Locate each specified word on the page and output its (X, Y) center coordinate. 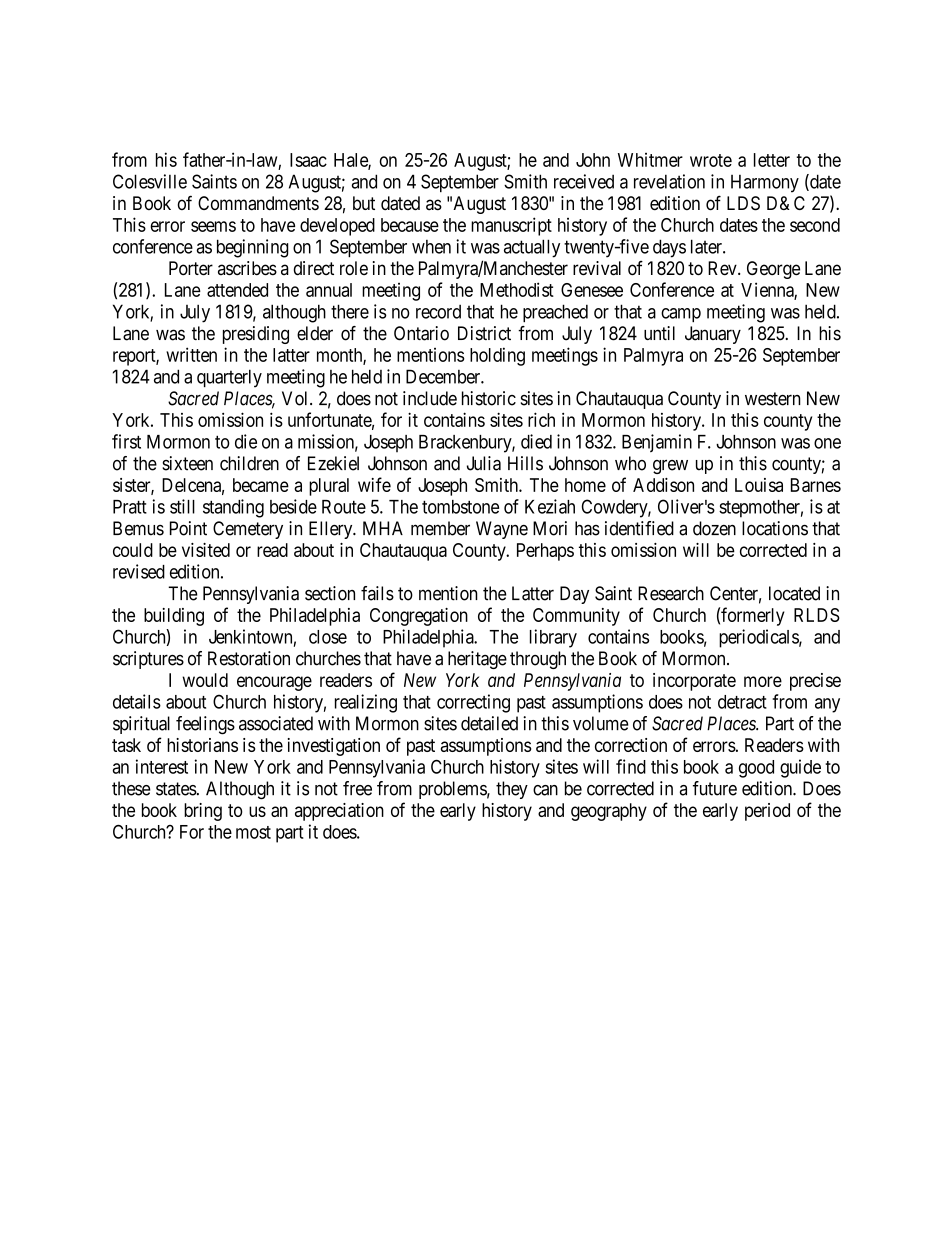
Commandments (258, 203)
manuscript (511, 226)
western (773, 399)
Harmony (765, 184)
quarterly (229, 378)
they (512, 790)
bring (203, 812)
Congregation (419, 617)
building (174, 617)
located (794, 593)
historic (489, 398)
